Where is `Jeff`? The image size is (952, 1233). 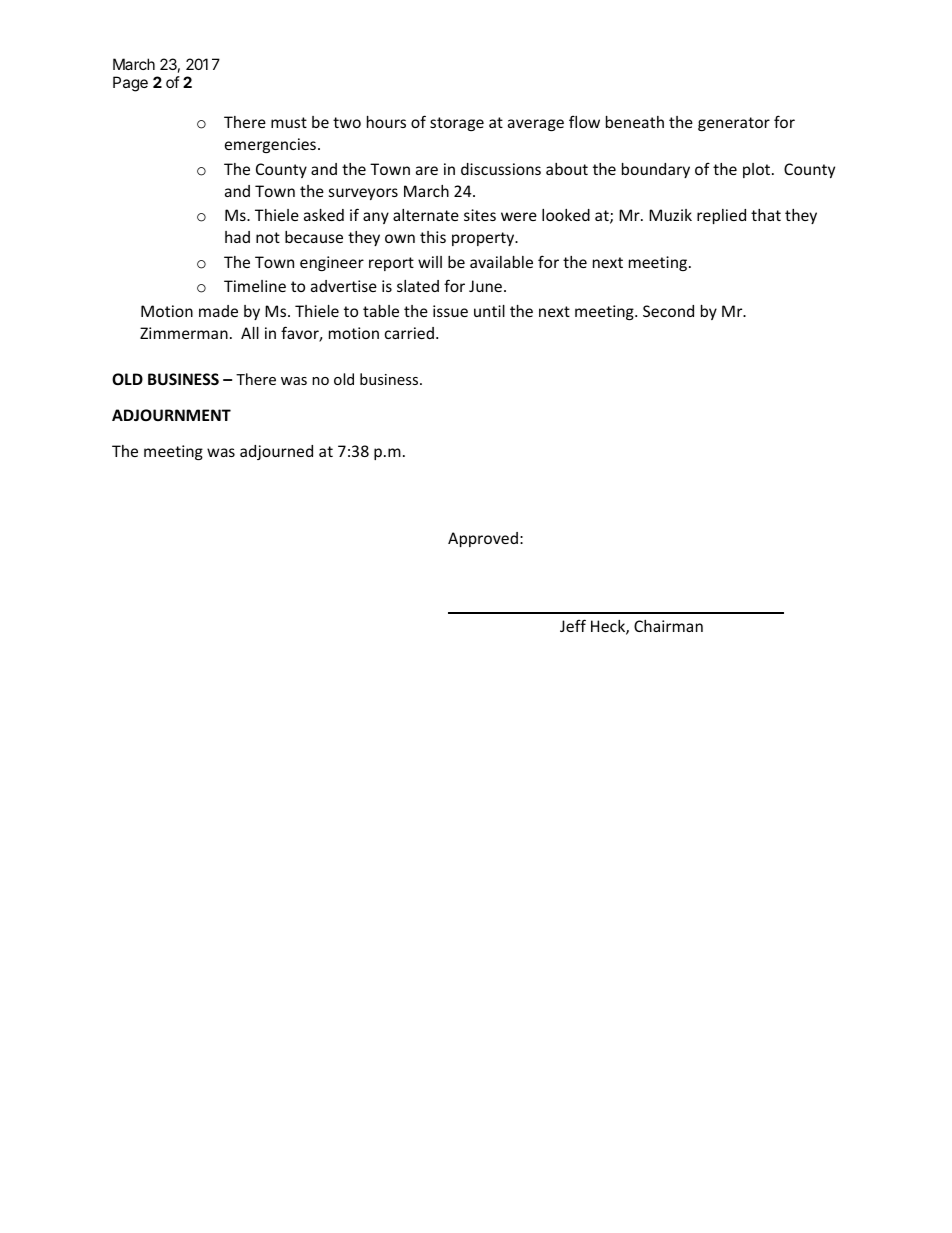 Jeff is located at coordinates (573, 625).
